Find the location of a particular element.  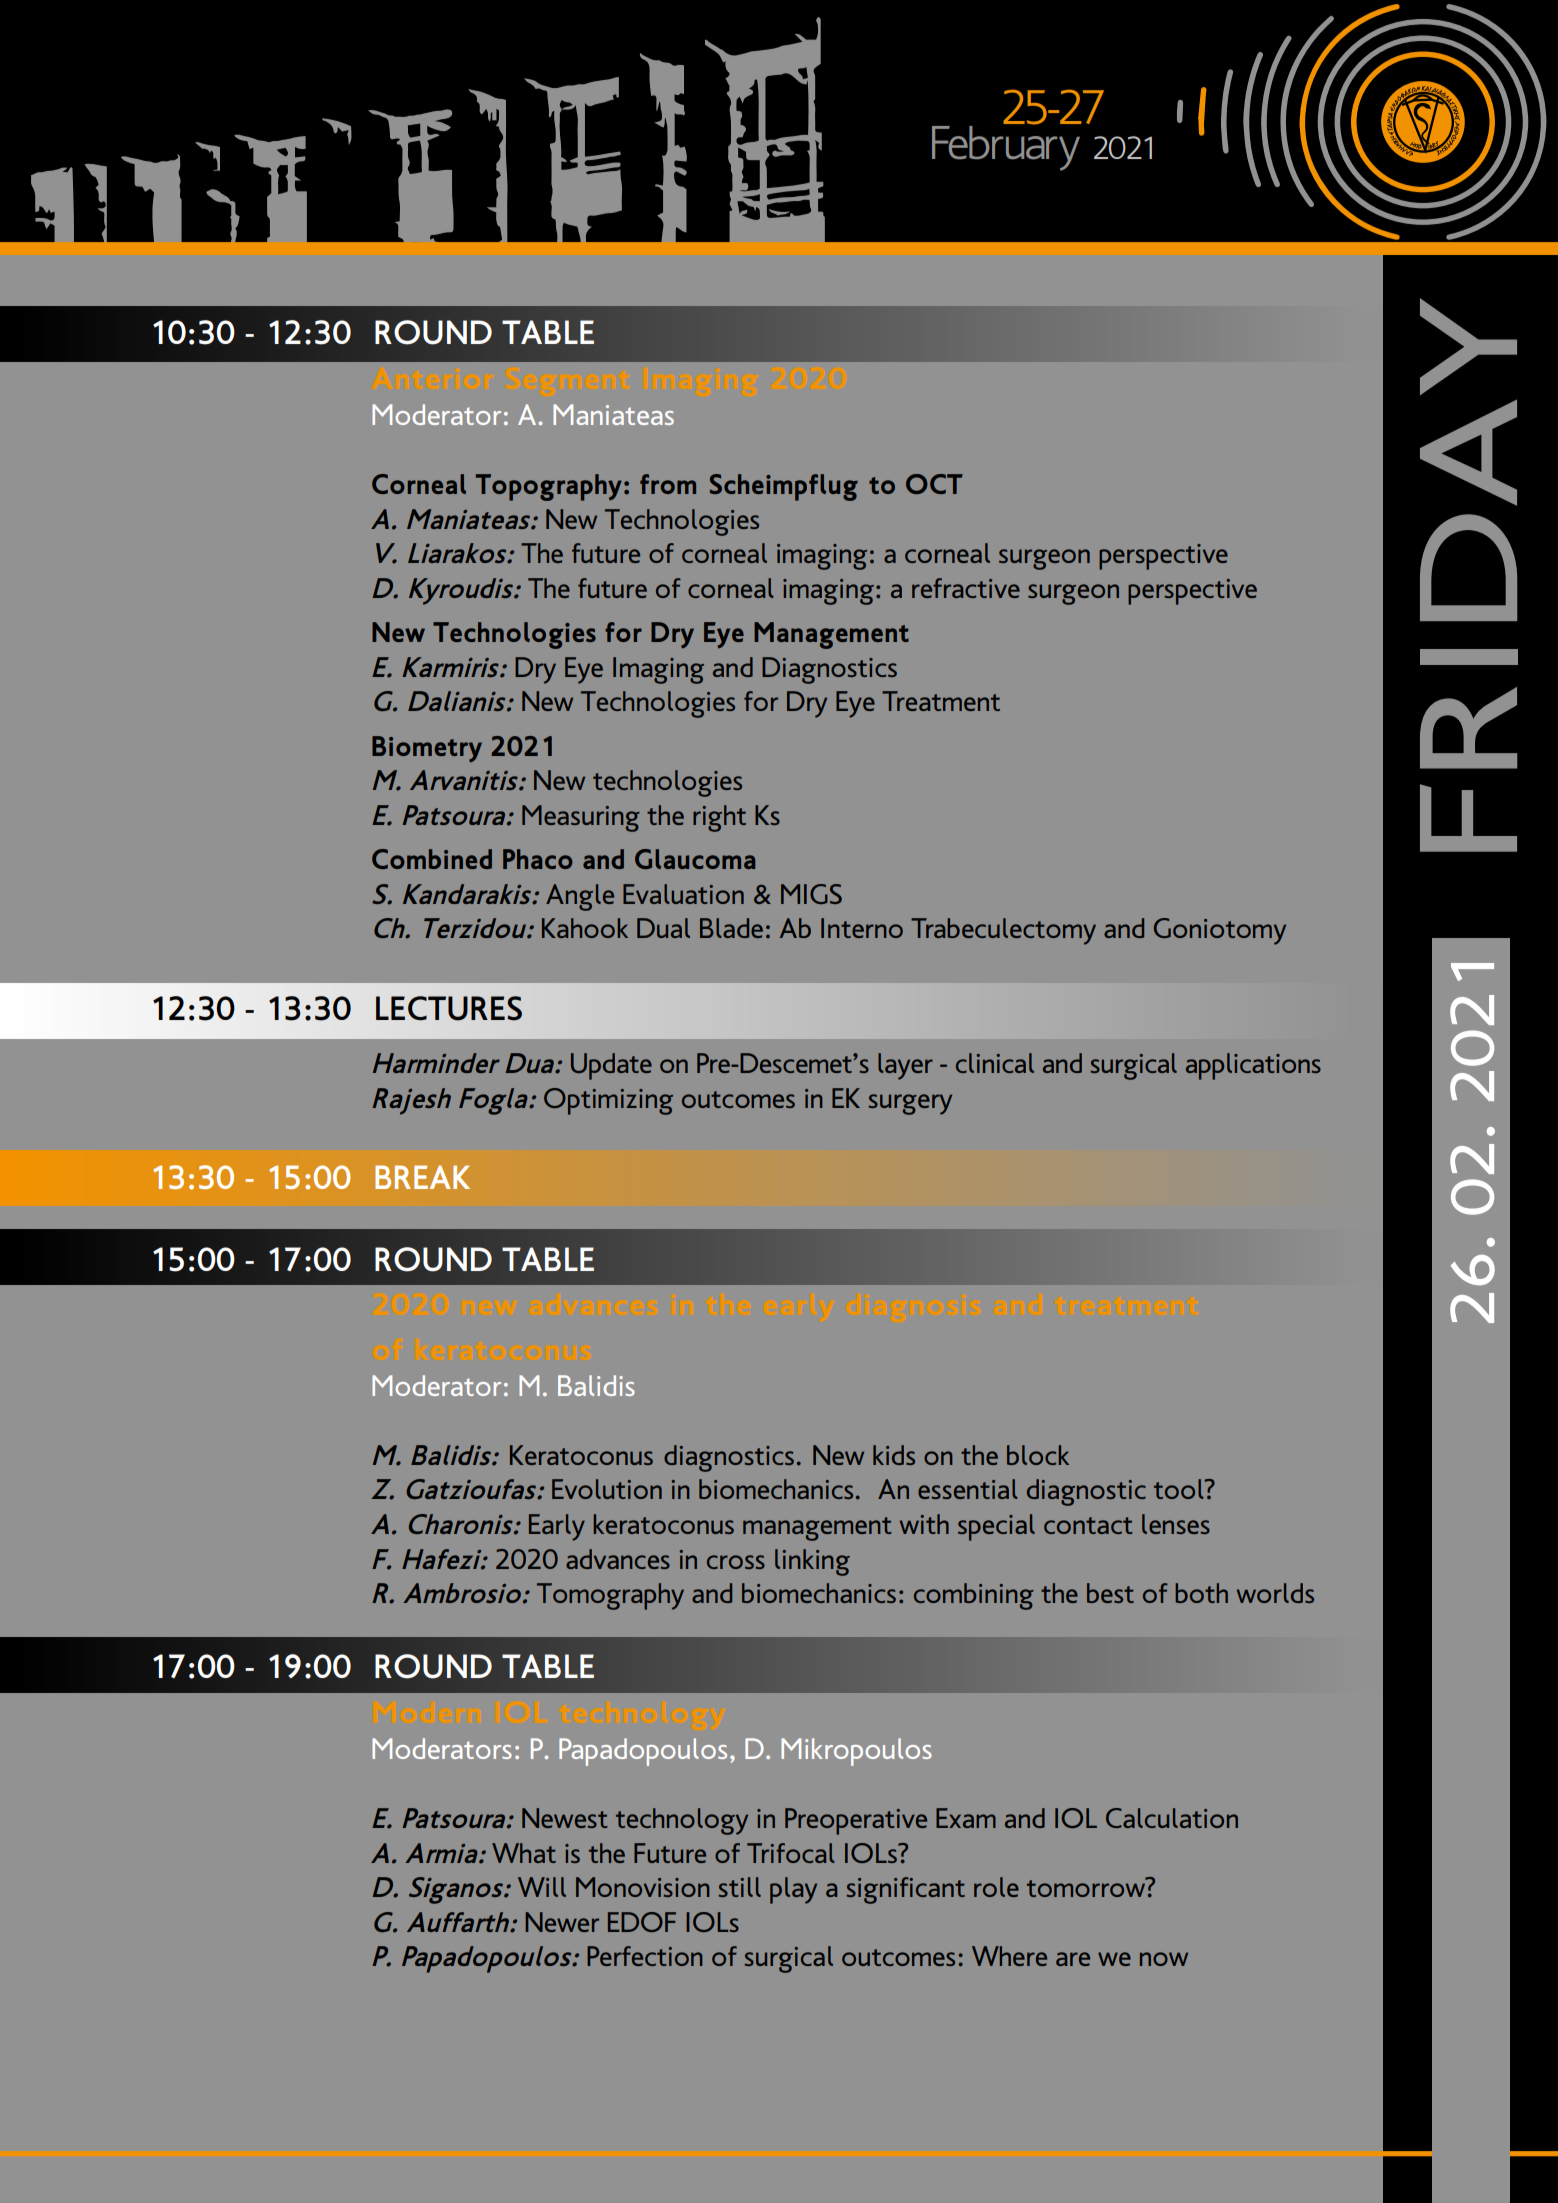

tool is located at coordinates (1180, 1489).
